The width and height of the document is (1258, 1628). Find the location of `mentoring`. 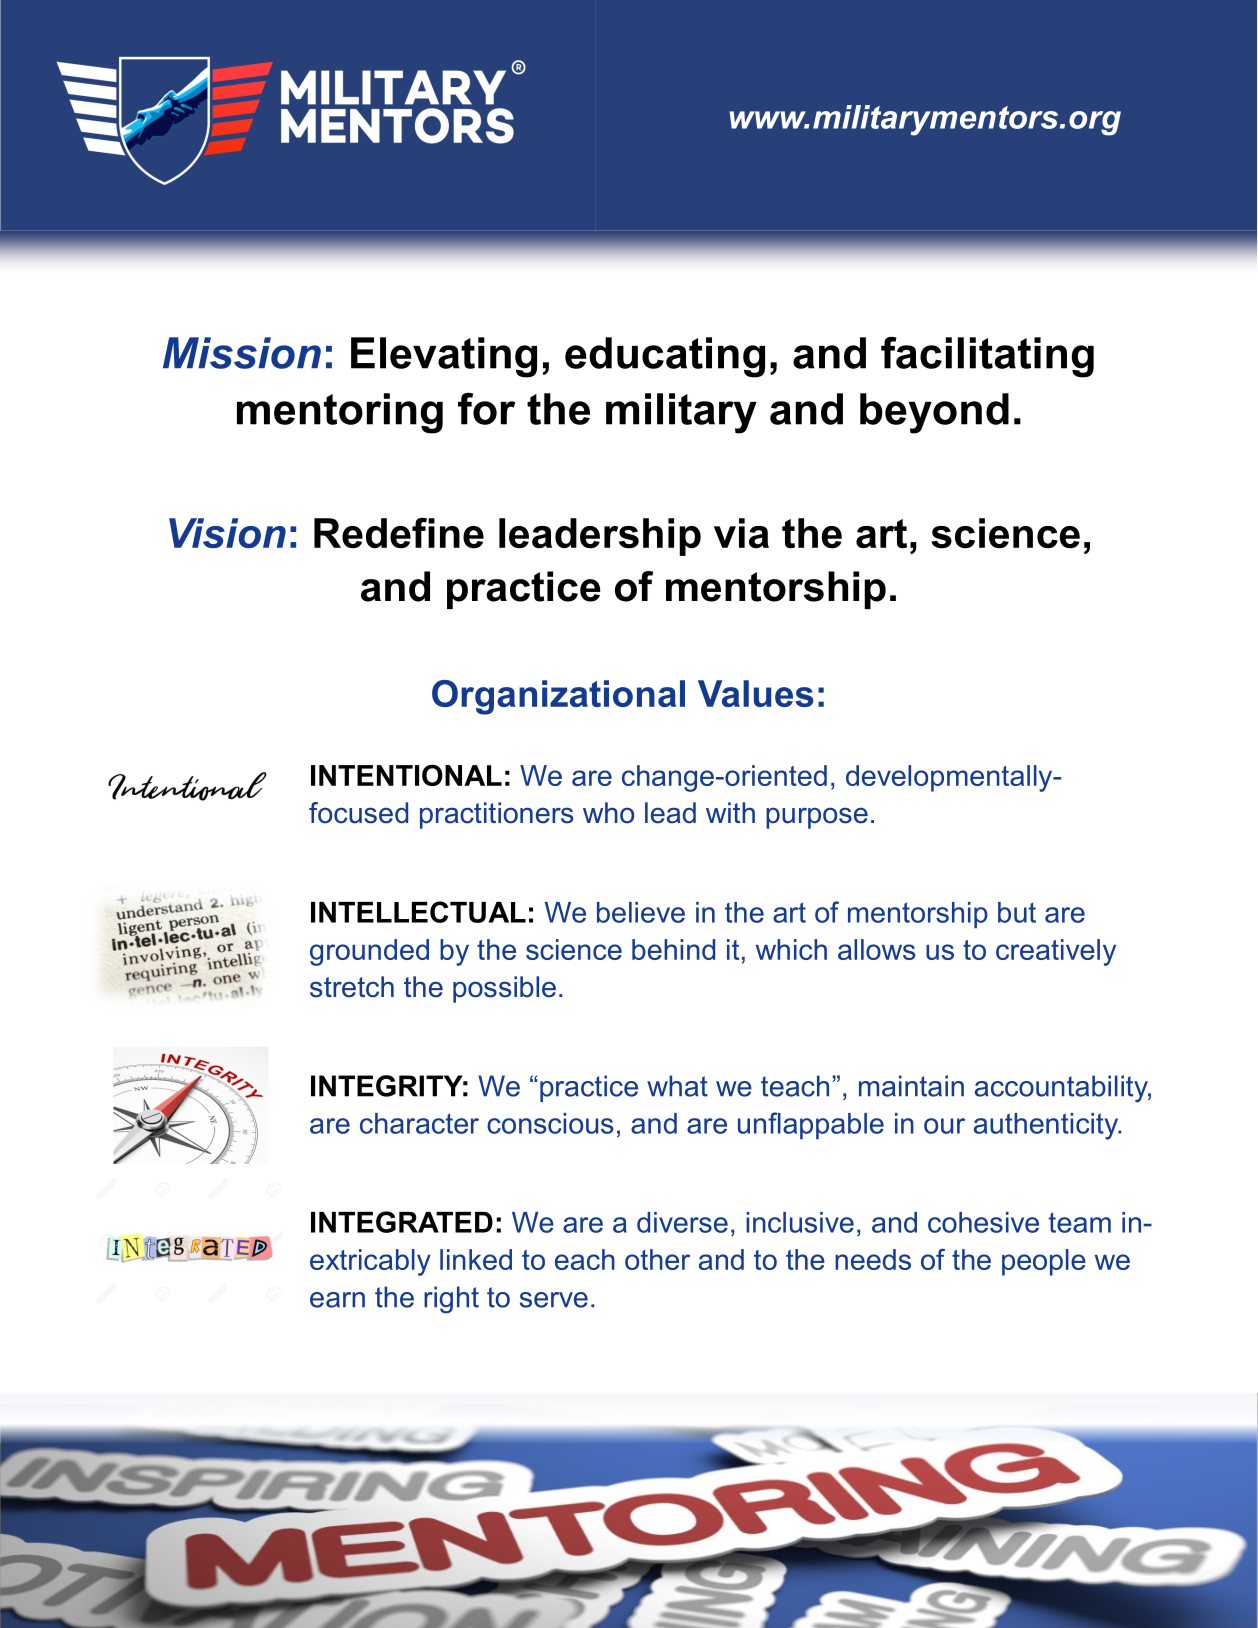

mentoring is located at coordinates (340, 413).
